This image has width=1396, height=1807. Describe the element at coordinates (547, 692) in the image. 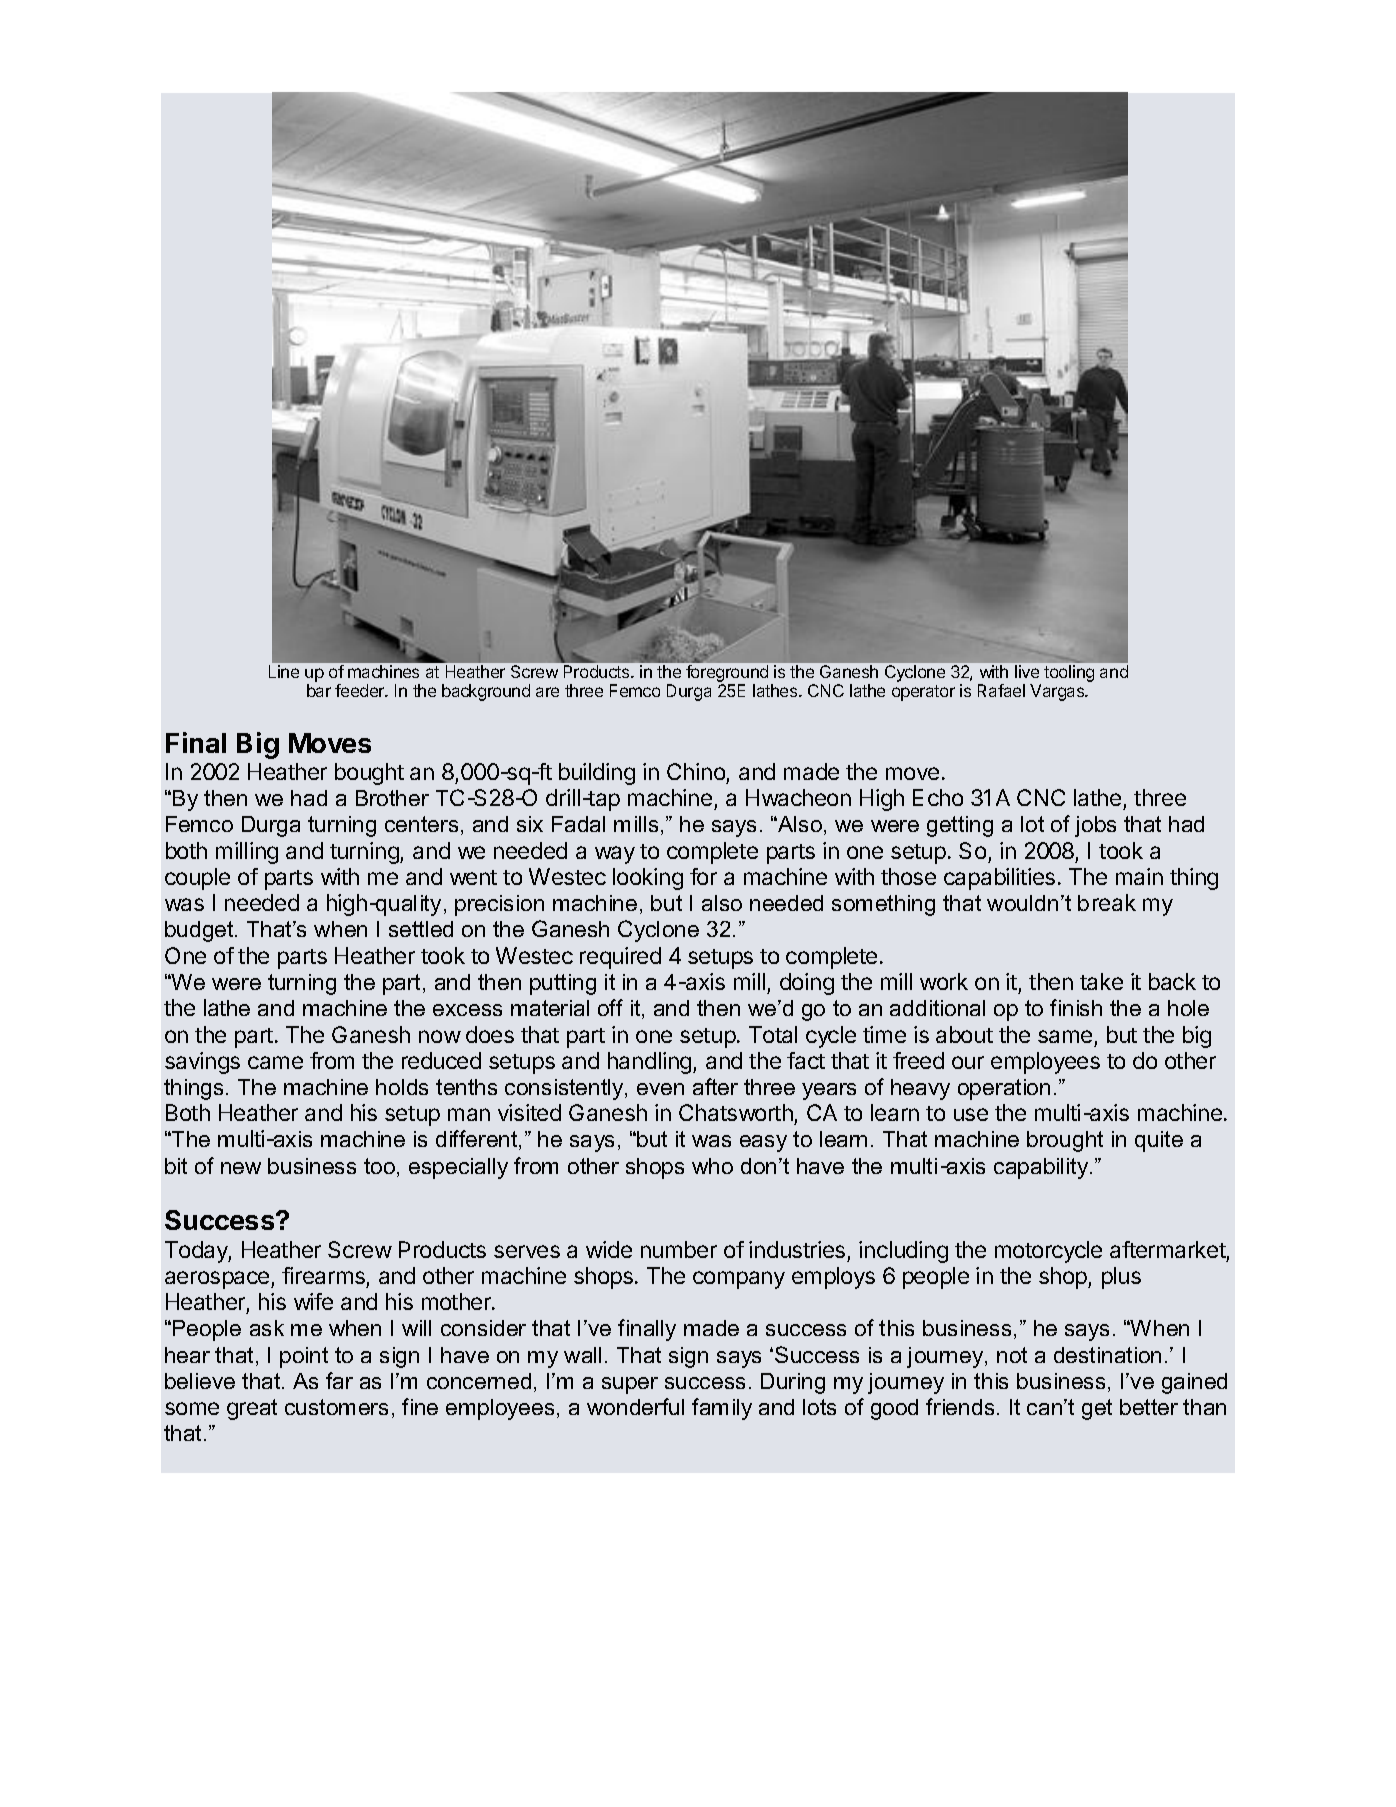

I see `are` at that location.
